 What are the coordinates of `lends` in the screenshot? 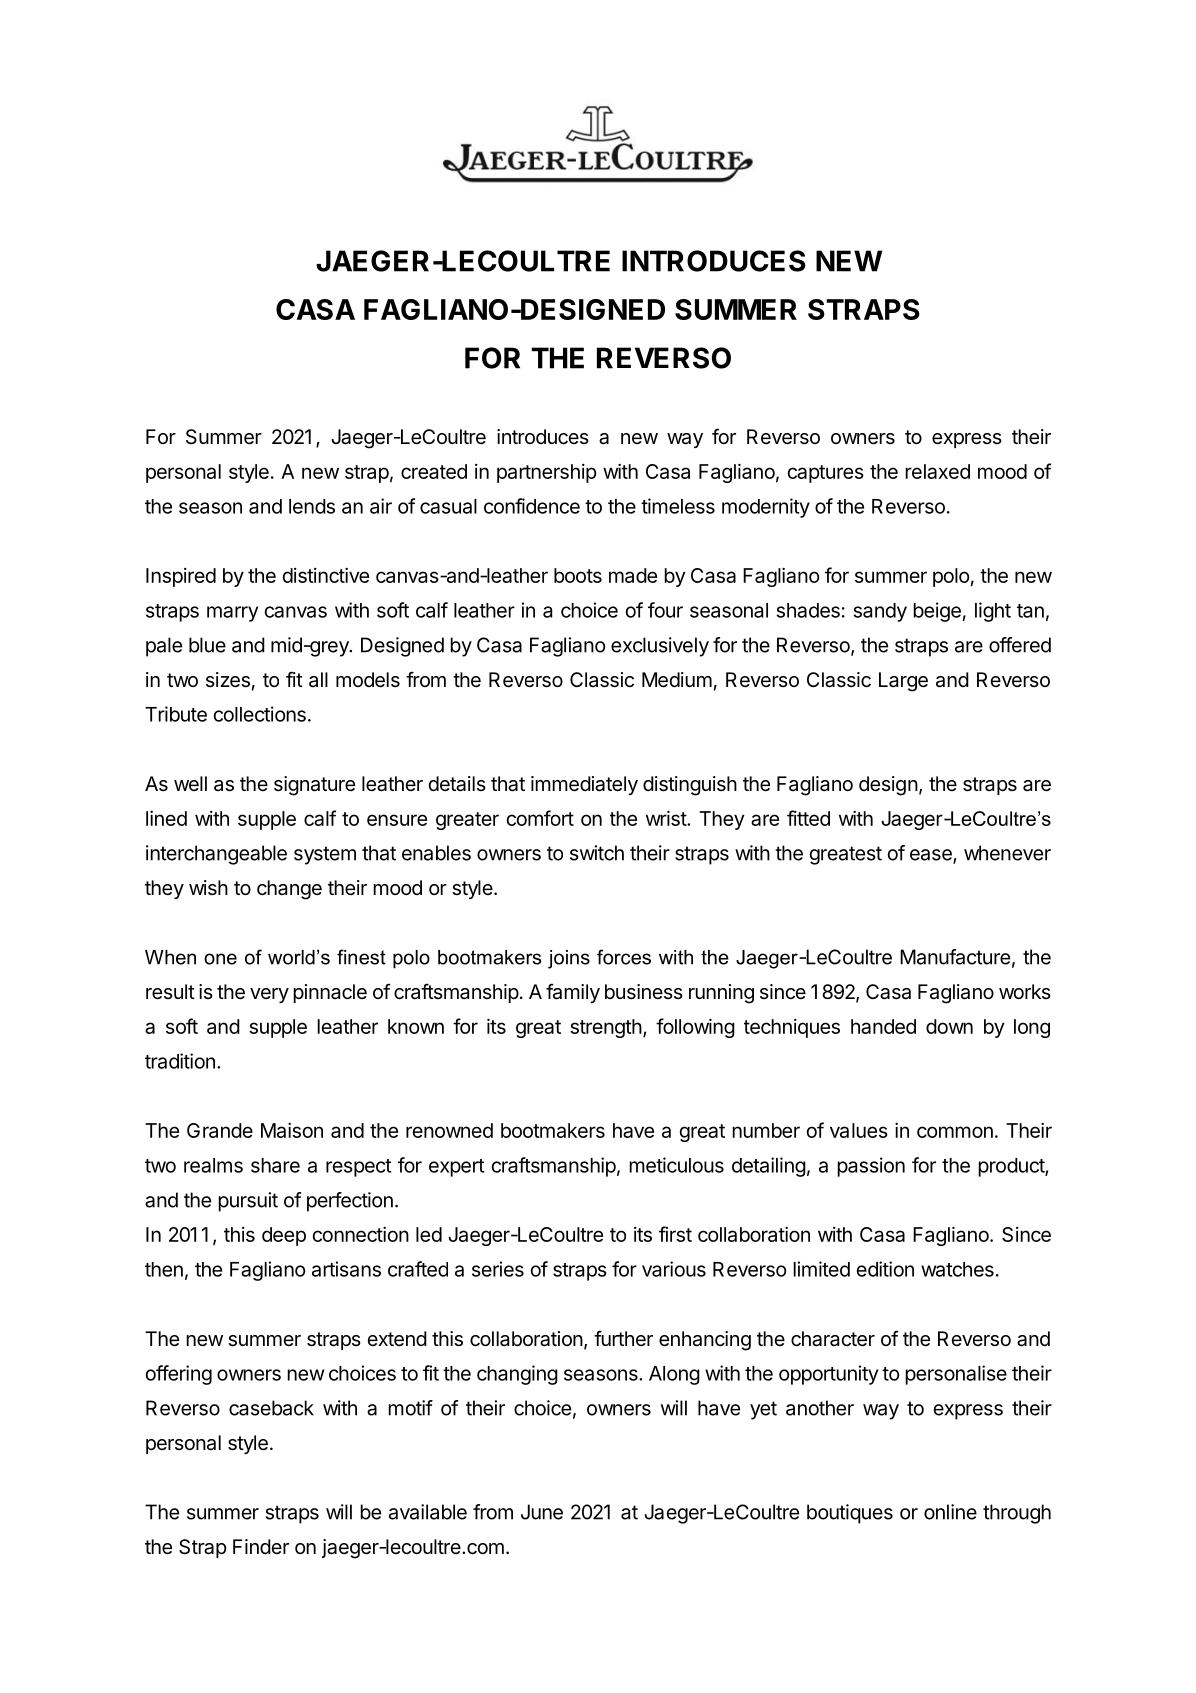 It's located at (312, 506).
